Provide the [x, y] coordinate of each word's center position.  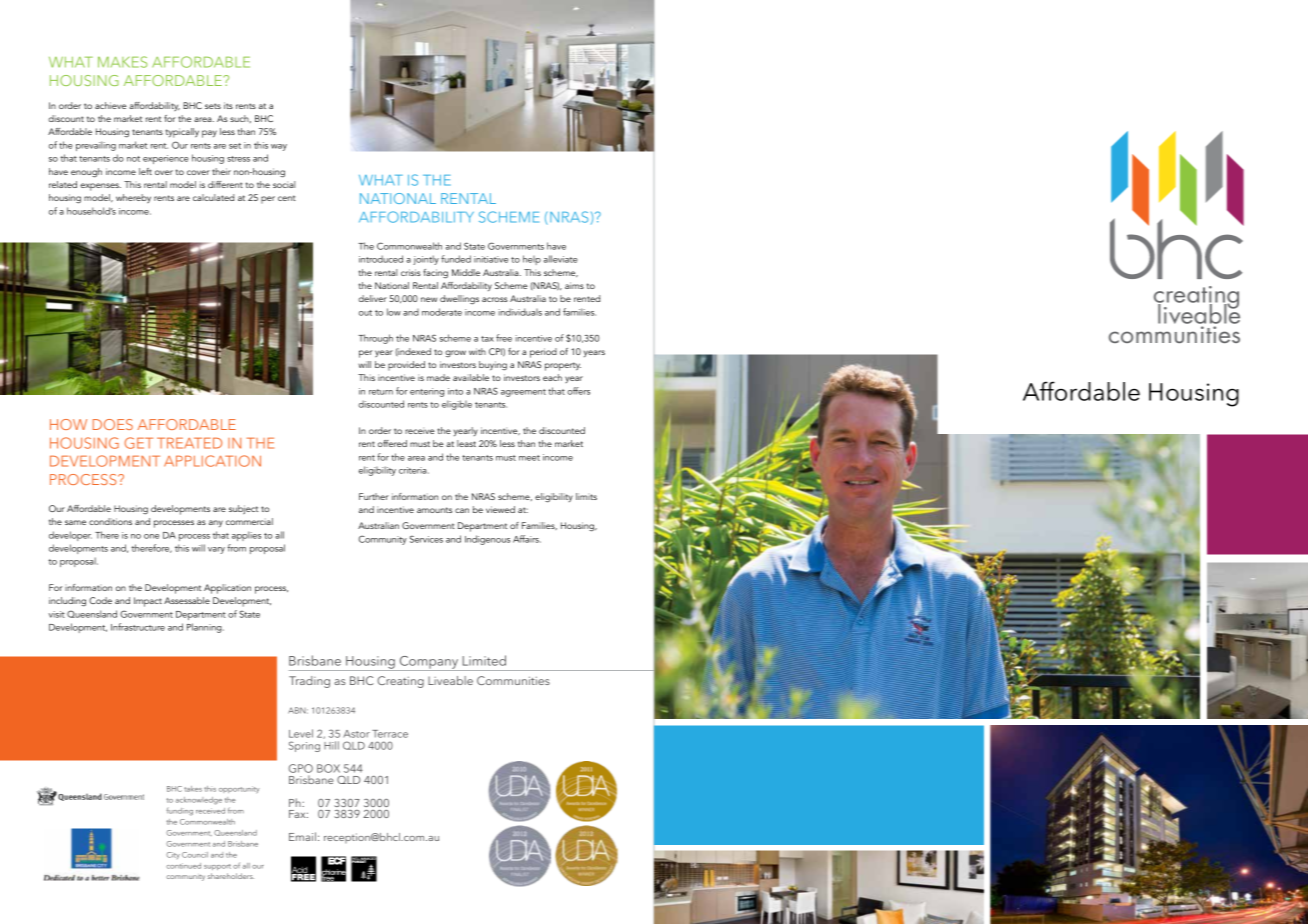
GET [139, 443]
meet [529, 458]
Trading [309, 682]
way [279, 147]
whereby [133, 198]
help [532, 260]
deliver [373, 298]
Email [302, 836]
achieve [111, 105]
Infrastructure [138, 627]
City [173, 855]
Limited [484, 660]
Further [374, 496]
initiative [491, 259]
